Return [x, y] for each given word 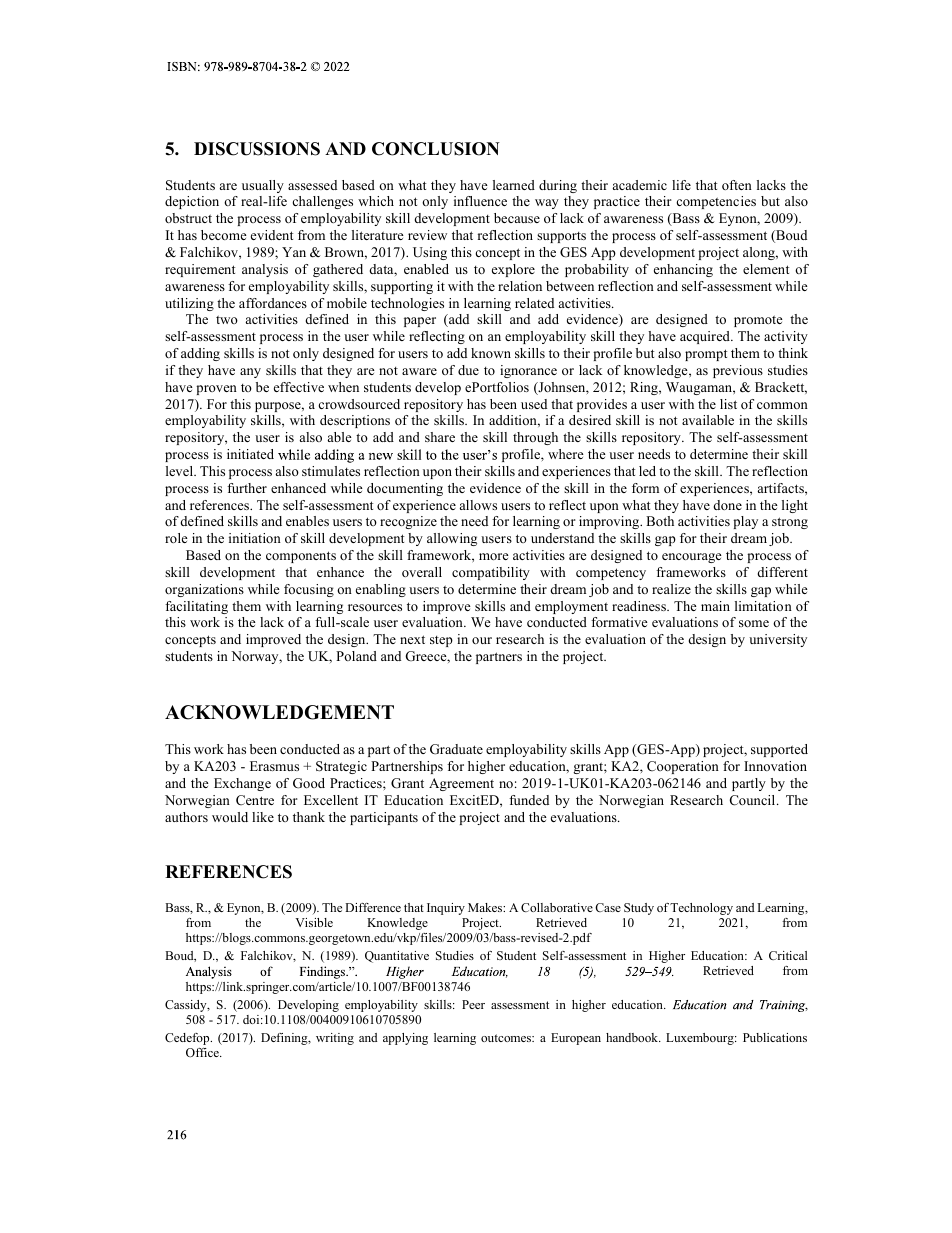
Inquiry [446, 909]
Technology [701, 909]
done [728, 505]
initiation [255, 538]
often [737, 185]
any [250, 373]
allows [478, 505]
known [491, 353]
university [778, 640]
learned [514, 185]
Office [203, 1052]
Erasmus [274, 766]
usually [263, 186]
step [441, 641]
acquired [706, 337]
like [263, 817]
